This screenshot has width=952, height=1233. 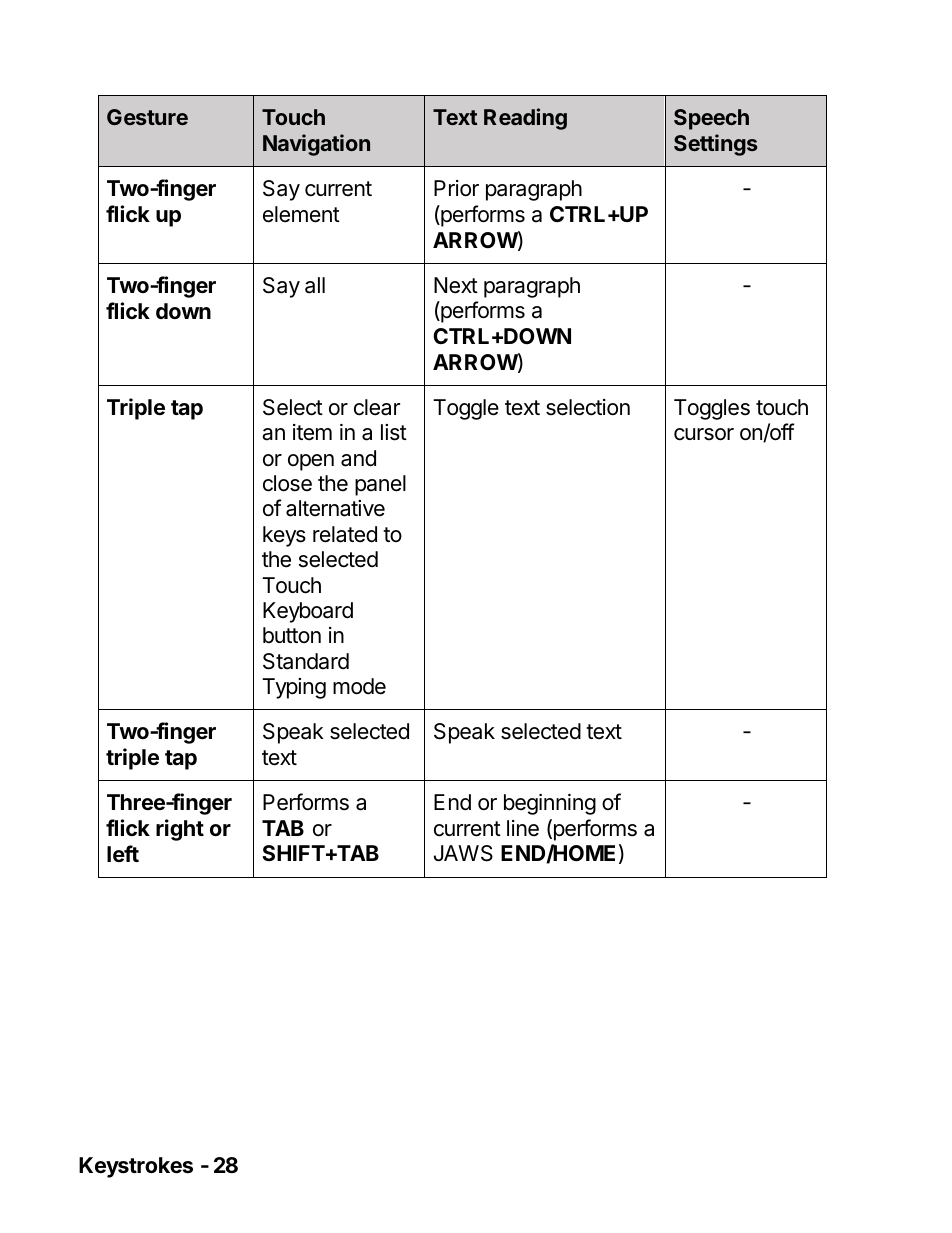 What do you see at coordinates (147, 117) in the screenshot?
I see `Gesture` at bounding box center [147, 117].
